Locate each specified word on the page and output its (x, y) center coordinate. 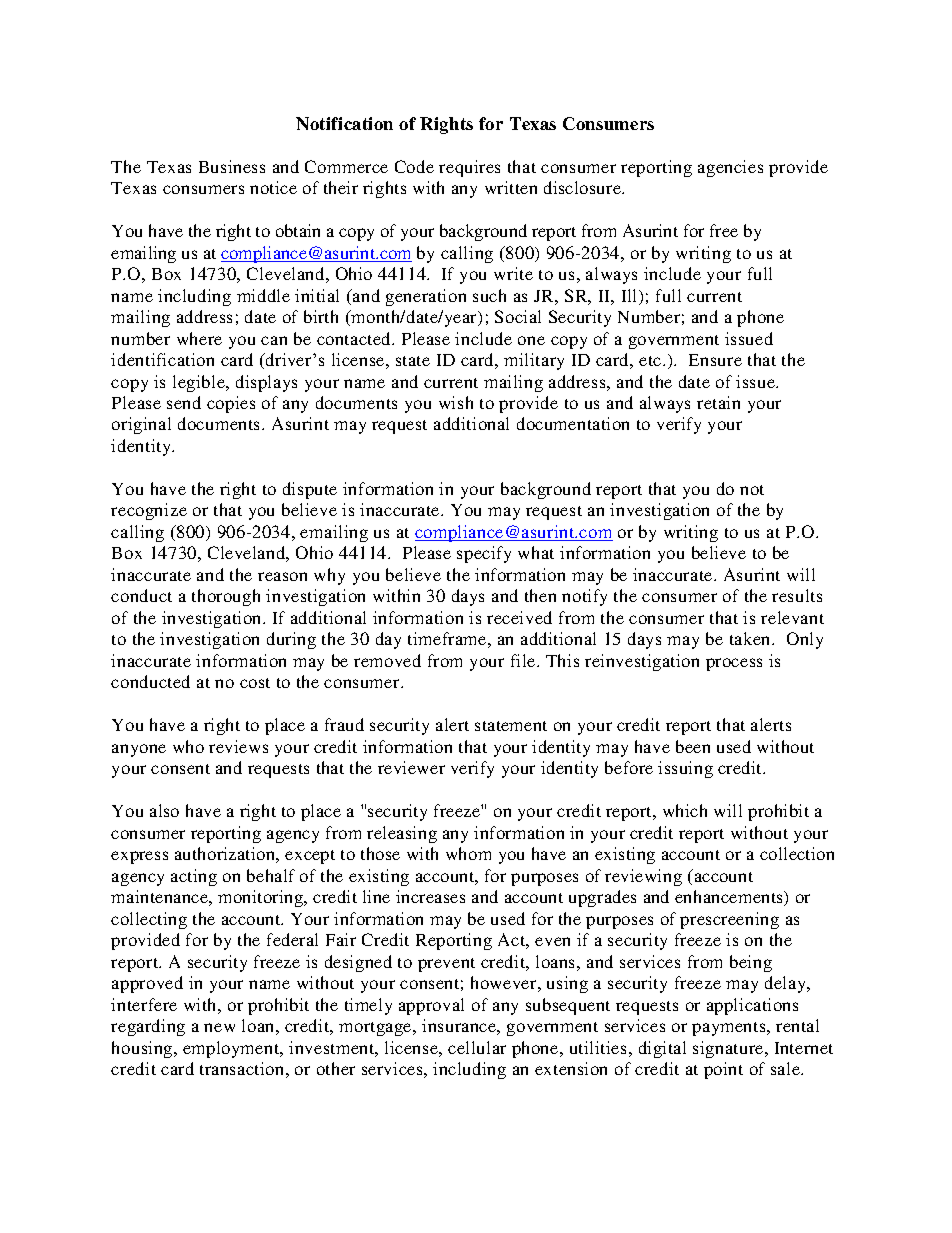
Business (232, 166)
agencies (730, 168)
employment (232, 1049)
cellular (477, 1047)
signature (729, 1049)
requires (469, 168)
